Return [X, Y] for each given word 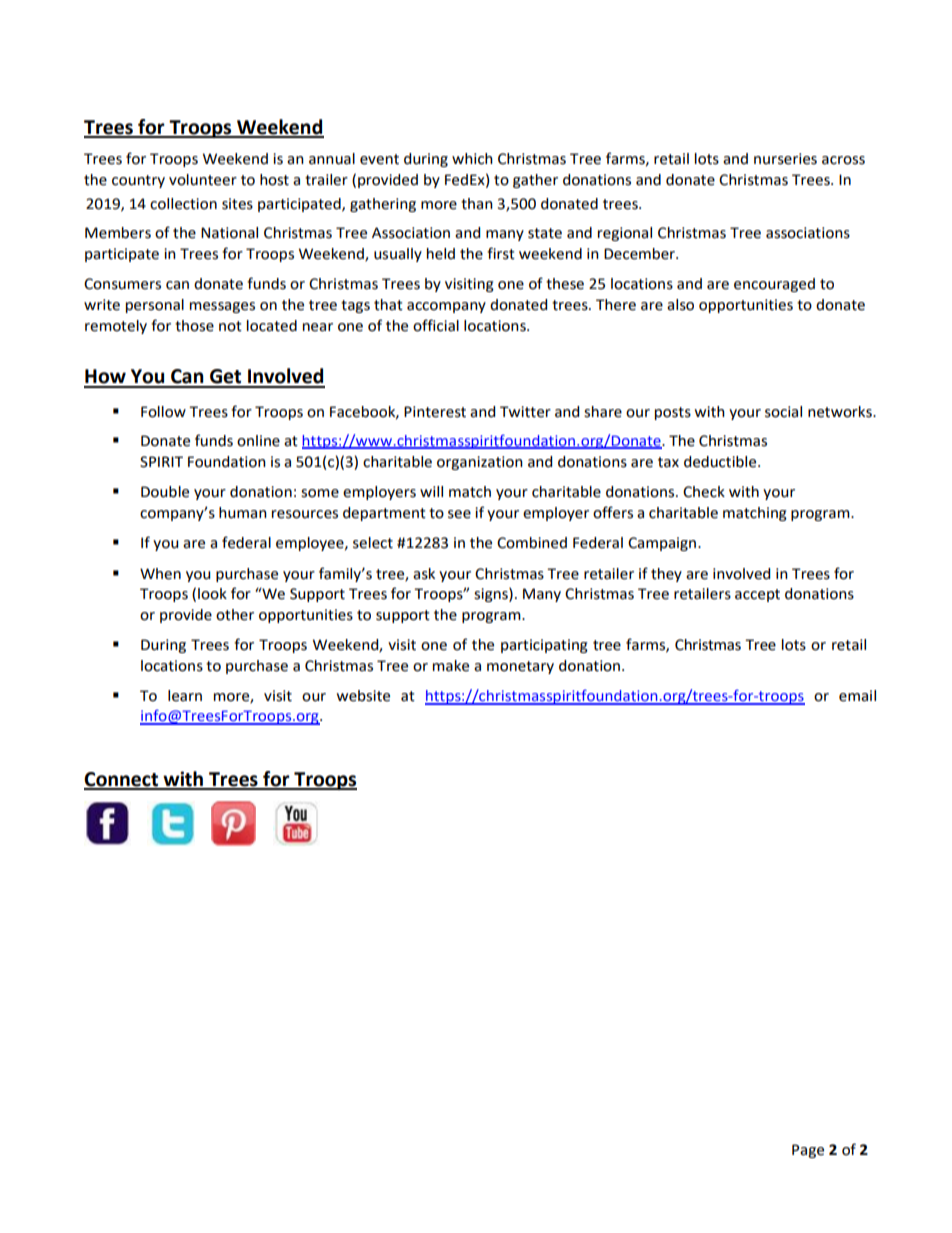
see [459, 514]
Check [704, 492]
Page [808, 1151]
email [857, 696]
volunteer [203, 180]
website [363, 696]
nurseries [785, 159]
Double [165, 492]
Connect [122, 780]
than [477, 204]
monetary [520, 667]
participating [544, 646]
